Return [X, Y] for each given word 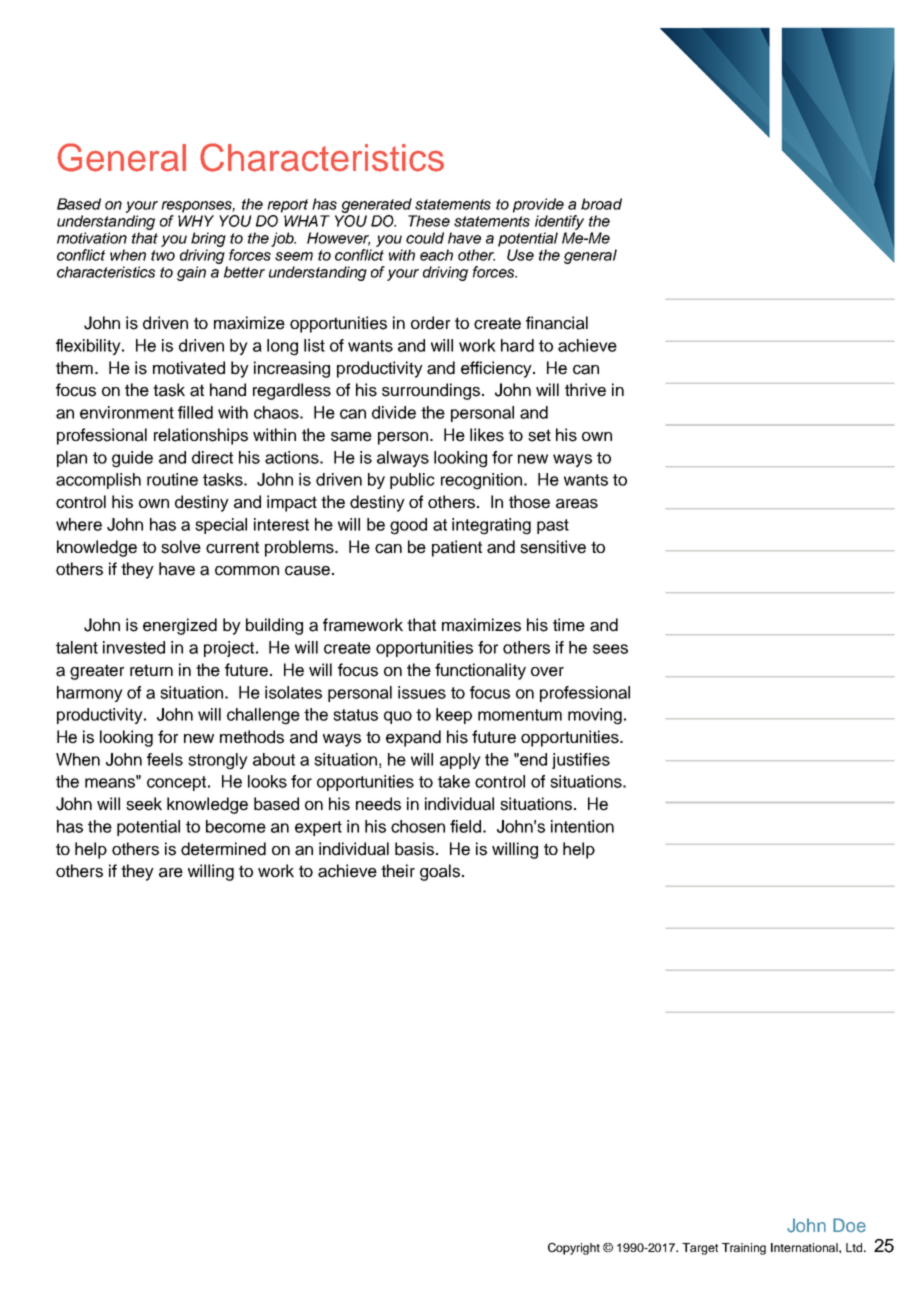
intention [582, 826]
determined [223, 849]
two [163, 255]
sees [610, 649]
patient [457, 548]
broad [601, 204]
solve [181, 547]
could [425, 238]
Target [700, 1249]
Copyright [574, 1249]
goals [440, 872]
